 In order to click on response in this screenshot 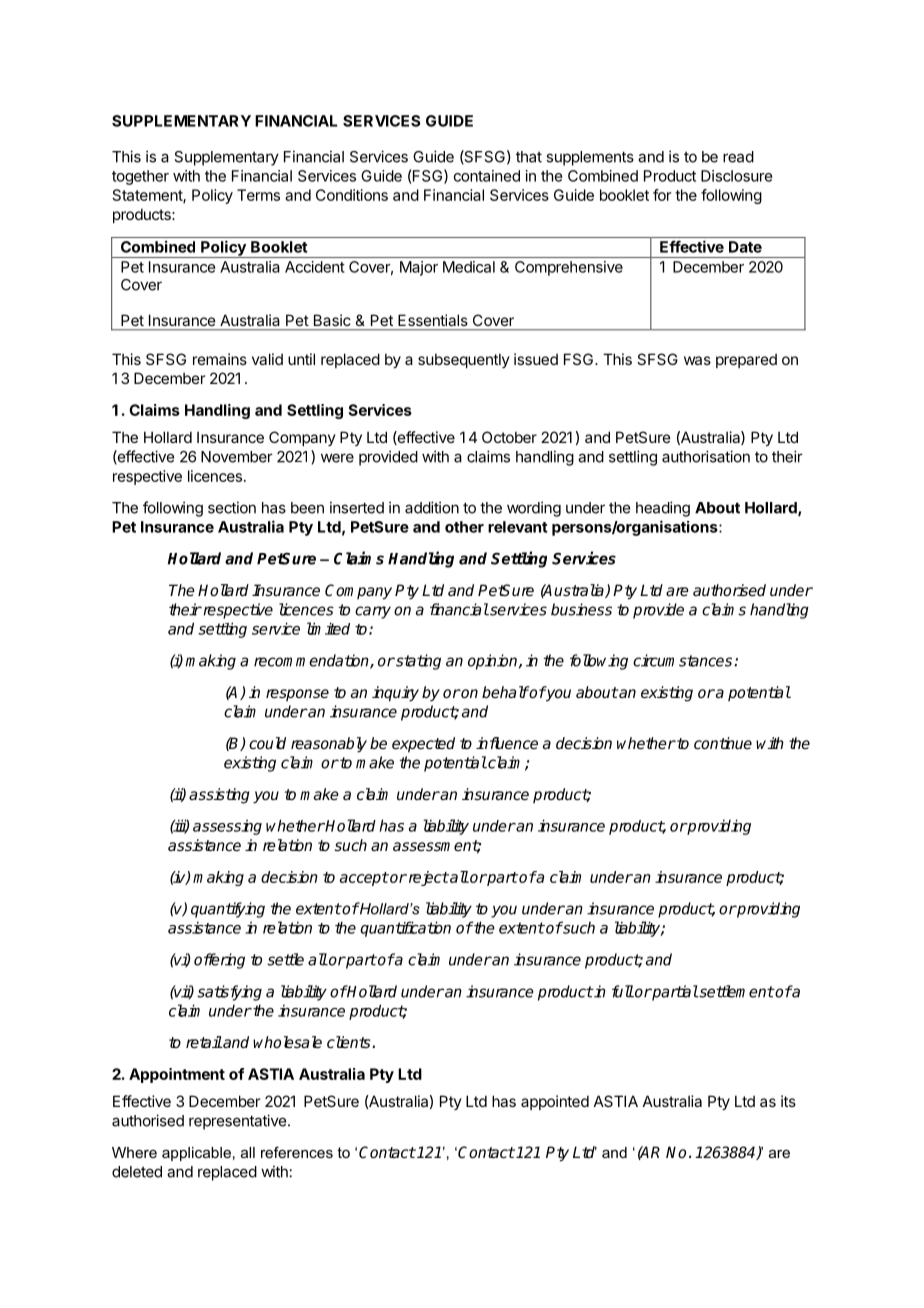, I will do `click(297, 695)`.
